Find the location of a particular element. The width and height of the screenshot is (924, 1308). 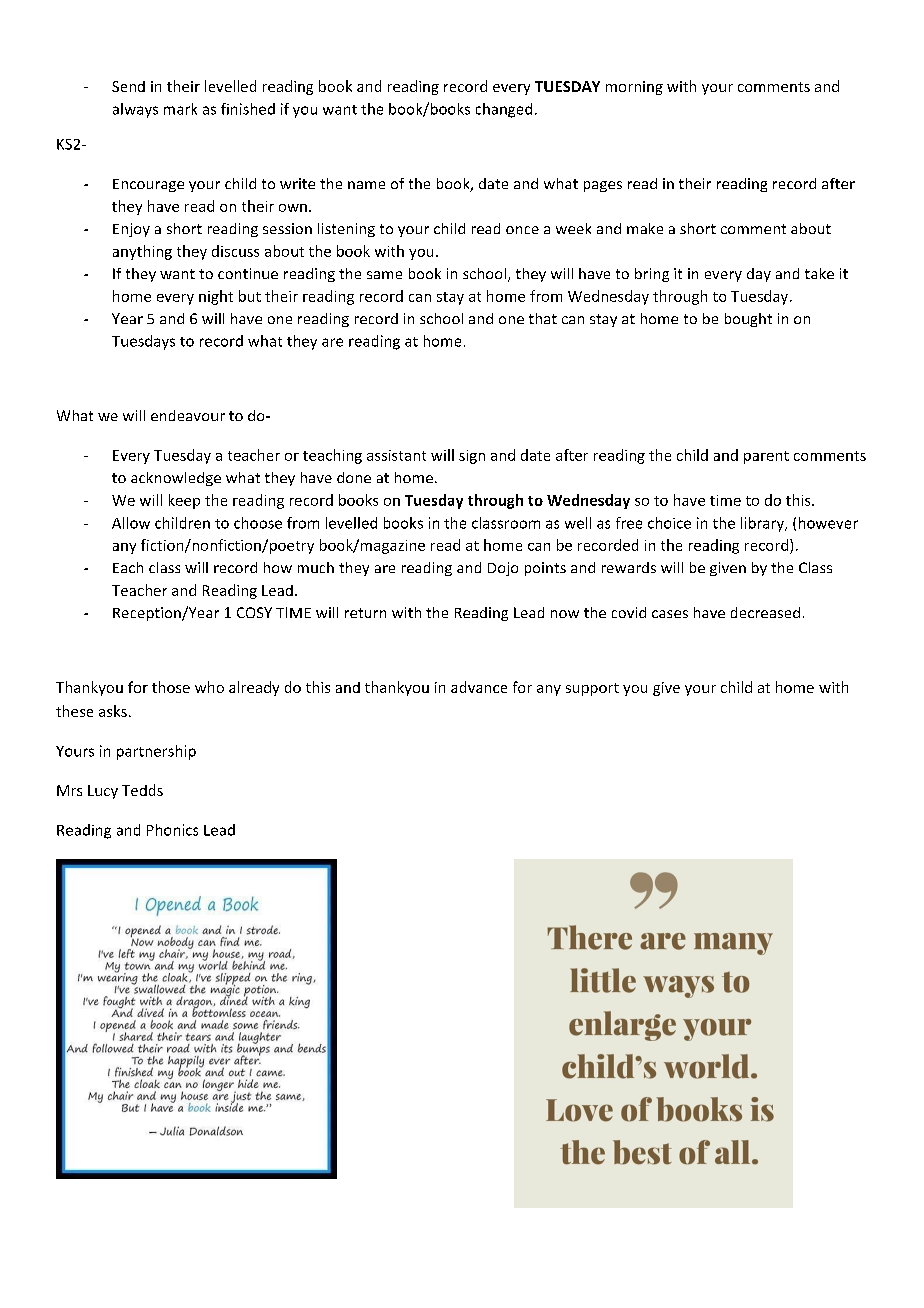

morning is located at coordinates (634, 88).
